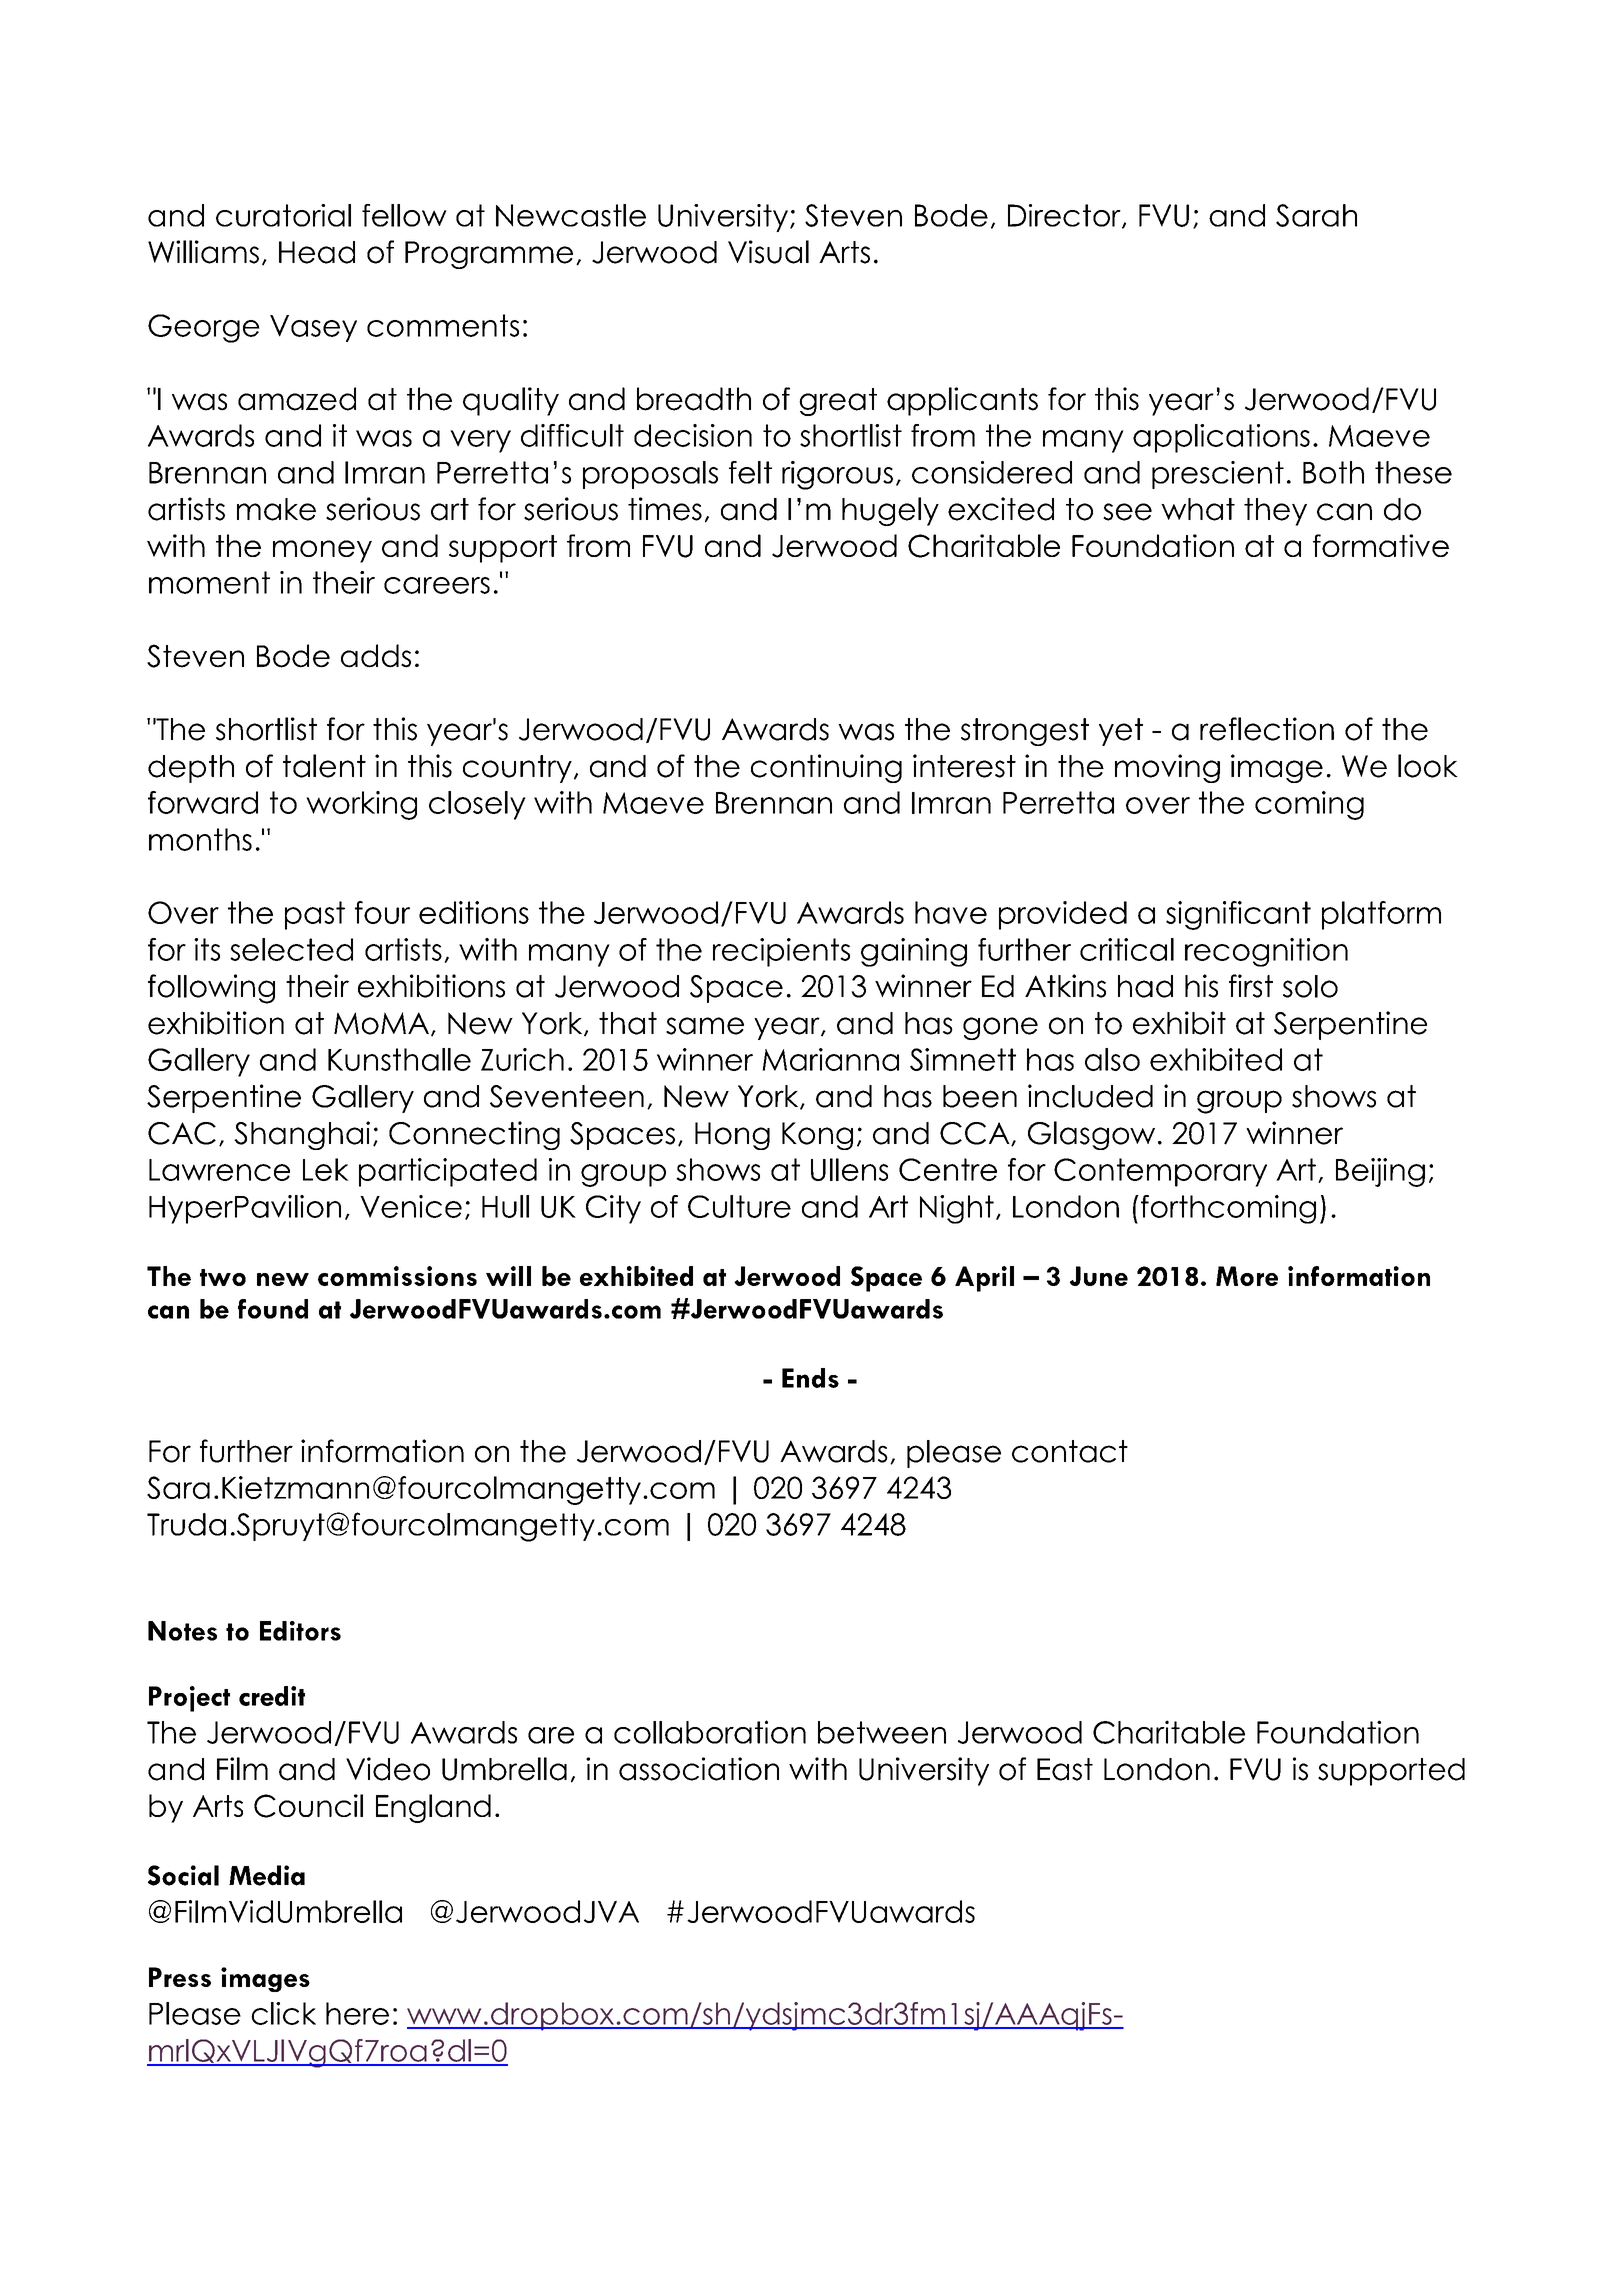 The width and height of the screenshot is (1620, 2291). I want to click on Director, so click(1065, 216).
